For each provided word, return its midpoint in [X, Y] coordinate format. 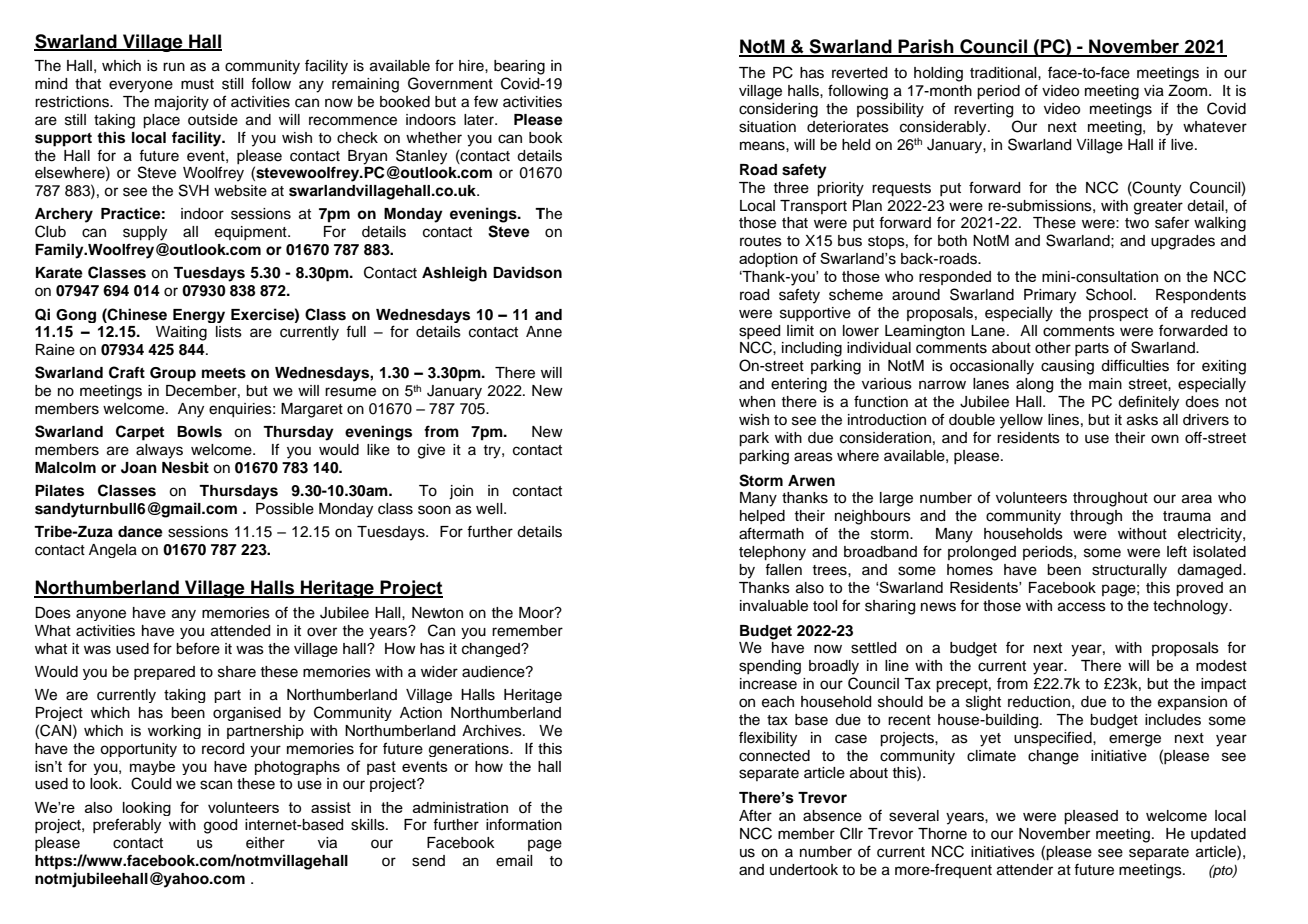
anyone [101, 615]
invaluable [774, 606]
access [1082, 607]
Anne [544, 332]
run [174, 66]
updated [1218, 835]
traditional [1004, 73]
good [220, 826]
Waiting [181, 333]
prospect [1118, 315]
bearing [519, 67]
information [524, 825]
